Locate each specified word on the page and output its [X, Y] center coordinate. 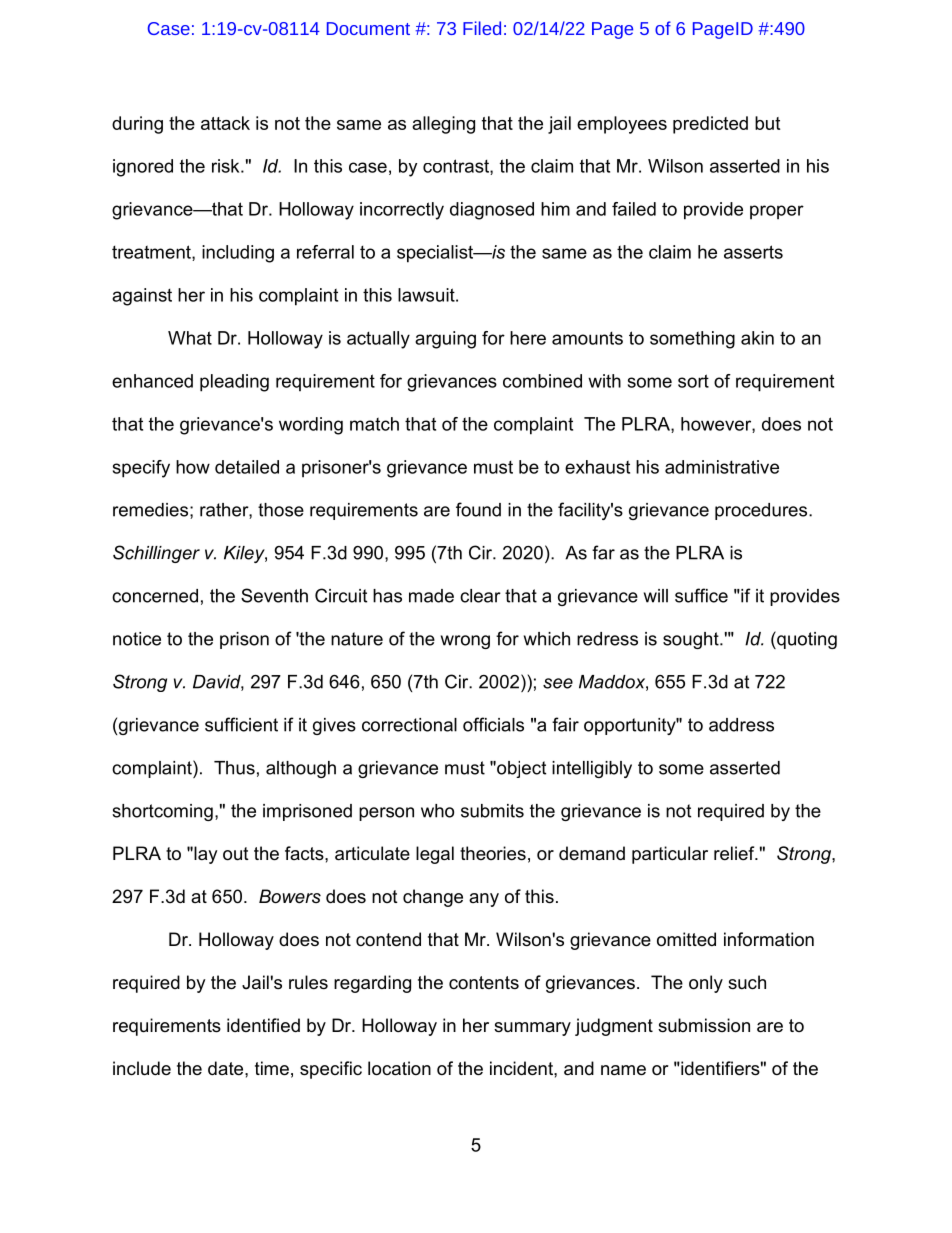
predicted [710, 125]
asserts [753, 252]
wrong [465, 642]
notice [137, 639]
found [478, 509]
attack [225, 123]
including [238, 254]
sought [692, 640]
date [227, 1068]
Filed [482, 28]
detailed [247, 467]
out [236, 854]
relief [735, 853]
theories [493, 853]
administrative [722, 467]
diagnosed [492, 211]
